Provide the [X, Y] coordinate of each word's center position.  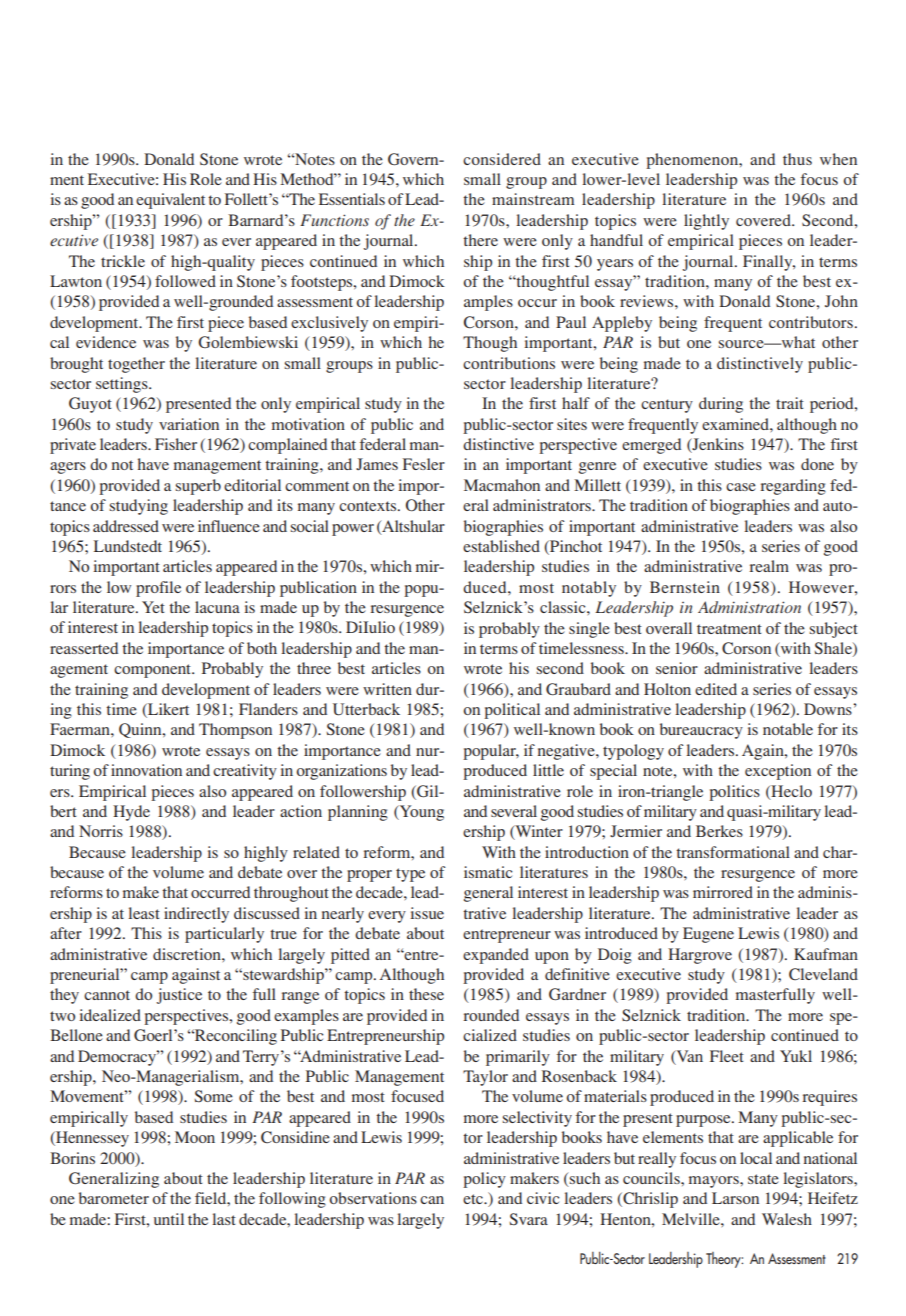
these [426, 994]
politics [734, 793]
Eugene [708, 935]
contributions [509, 363]
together [136, 365]
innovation [146, 770]
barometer [114, 1198]
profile [158, 589]
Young [421, 813]
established [501, 546]
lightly [706, 222]
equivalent [170, 201]
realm [769, 566]
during [721, 405]
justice [179, 996]
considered [502, 159]
